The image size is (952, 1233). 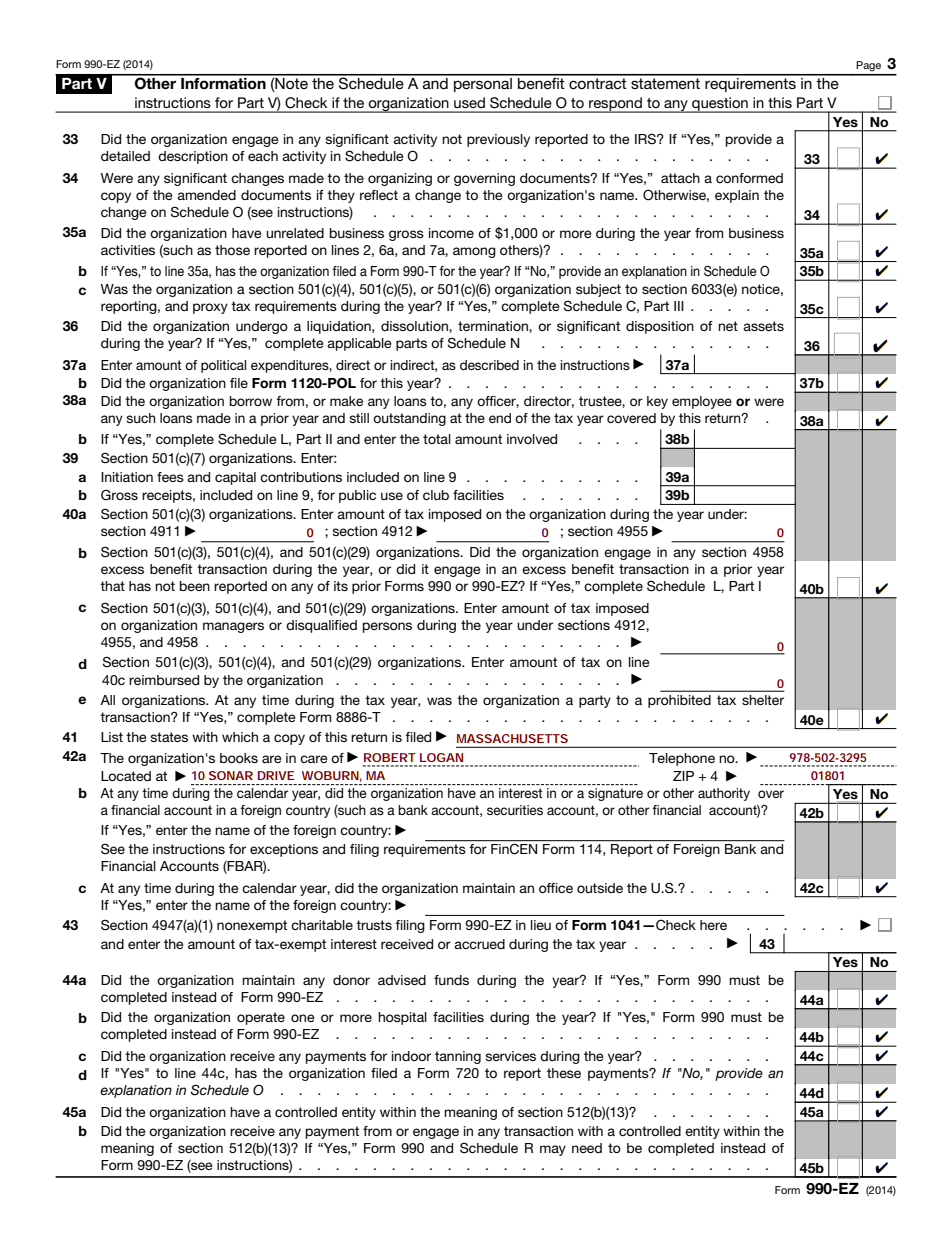 What do you see at coordinates (515, 810) in the screenshot?
I see `securities` at bounding box center [515, 810].
